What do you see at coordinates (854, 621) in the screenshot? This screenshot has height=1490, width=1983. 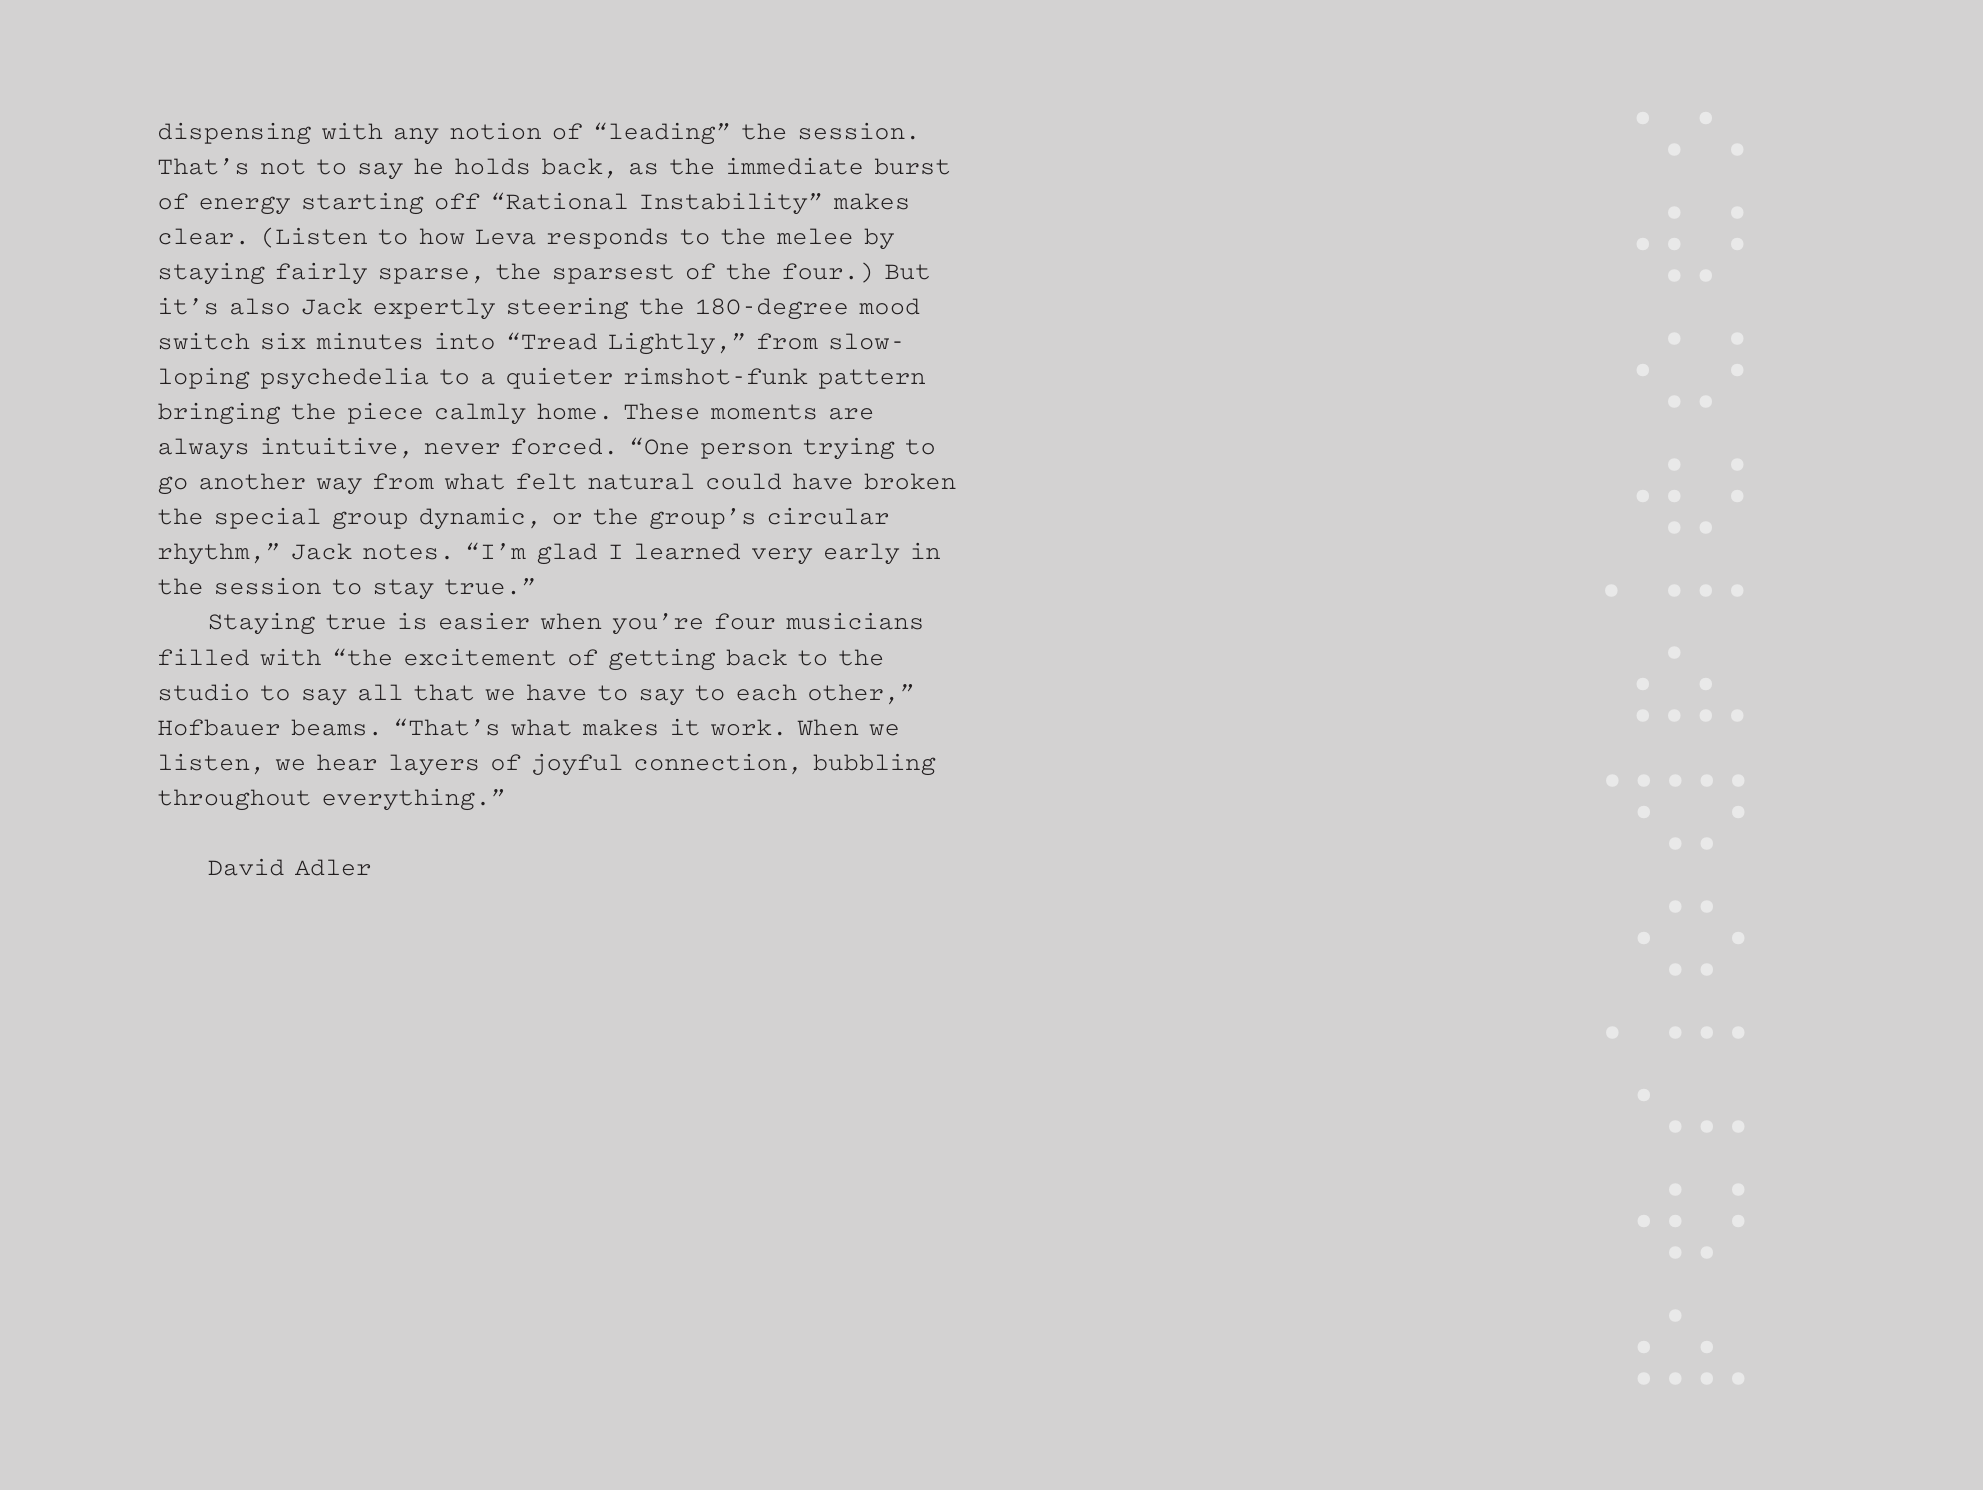 I see `musicians` at bounding box center [854, 621].
